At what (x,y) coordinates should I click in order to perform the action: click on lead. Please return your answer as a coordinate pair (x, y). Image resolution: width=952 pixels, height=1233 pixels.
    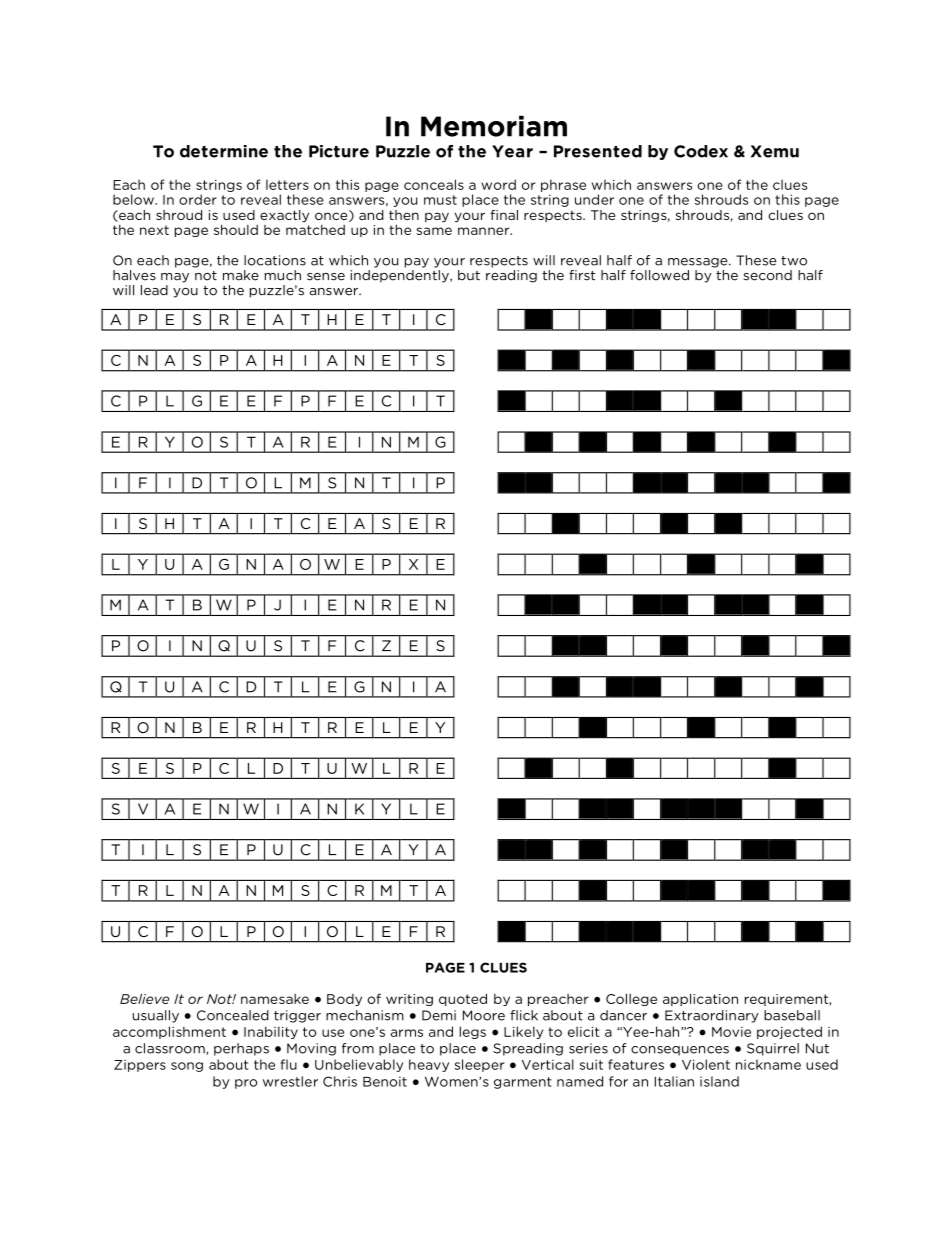
    Looking at the image, I should click on (154, 290).
